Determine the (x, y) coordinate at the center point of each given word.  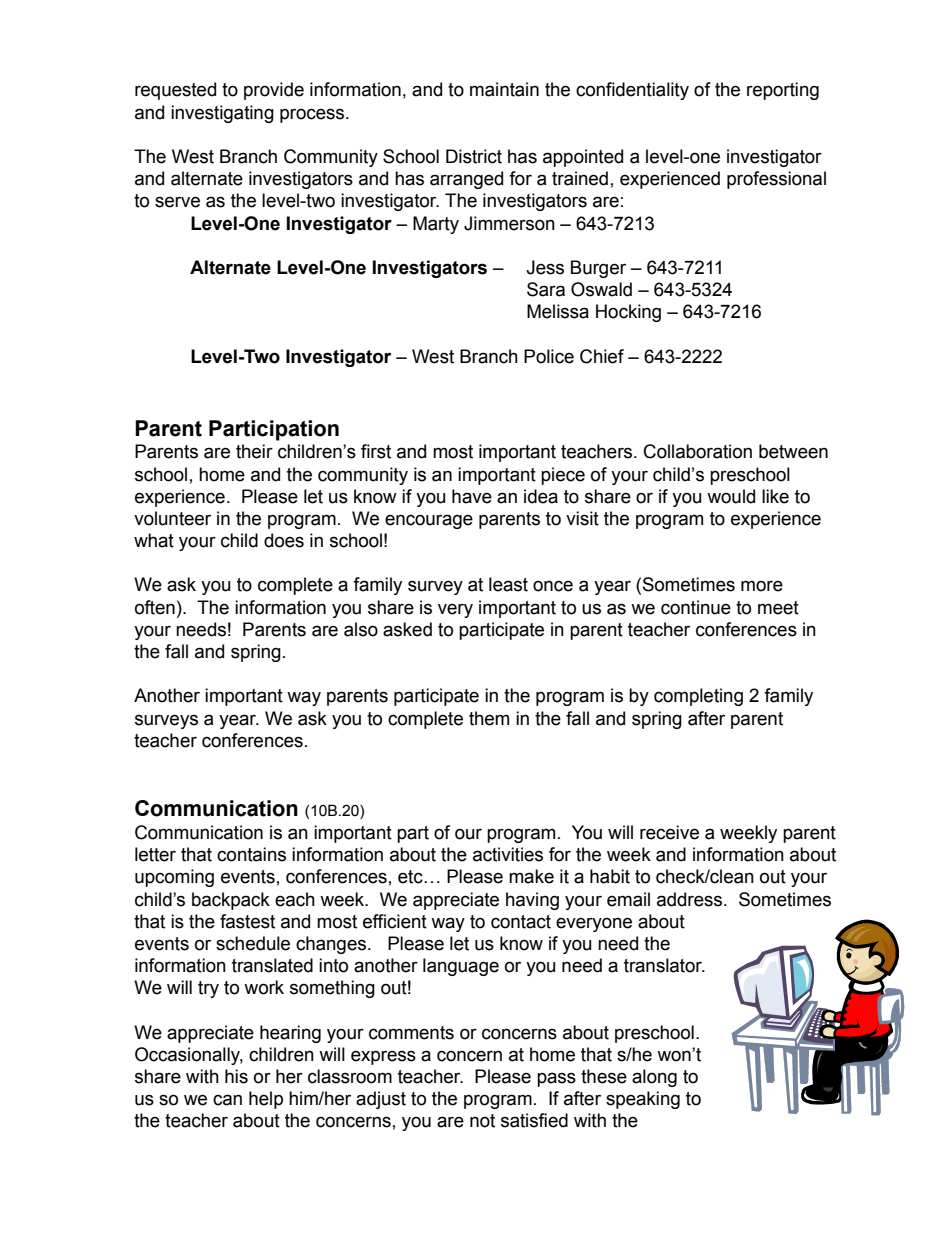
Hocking (628, 313)
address (691, 899)
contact (521, 922)
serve (177, 202)
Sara (546, 289)
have (472, 496)
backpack (231, 901)
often (155, 607)
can (227, 1100)
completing (698, 697)
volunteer (172, 518)
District (474, 156)
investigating (222, 114)
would (731, 496)
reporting (783, 91)
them (489, 718)
